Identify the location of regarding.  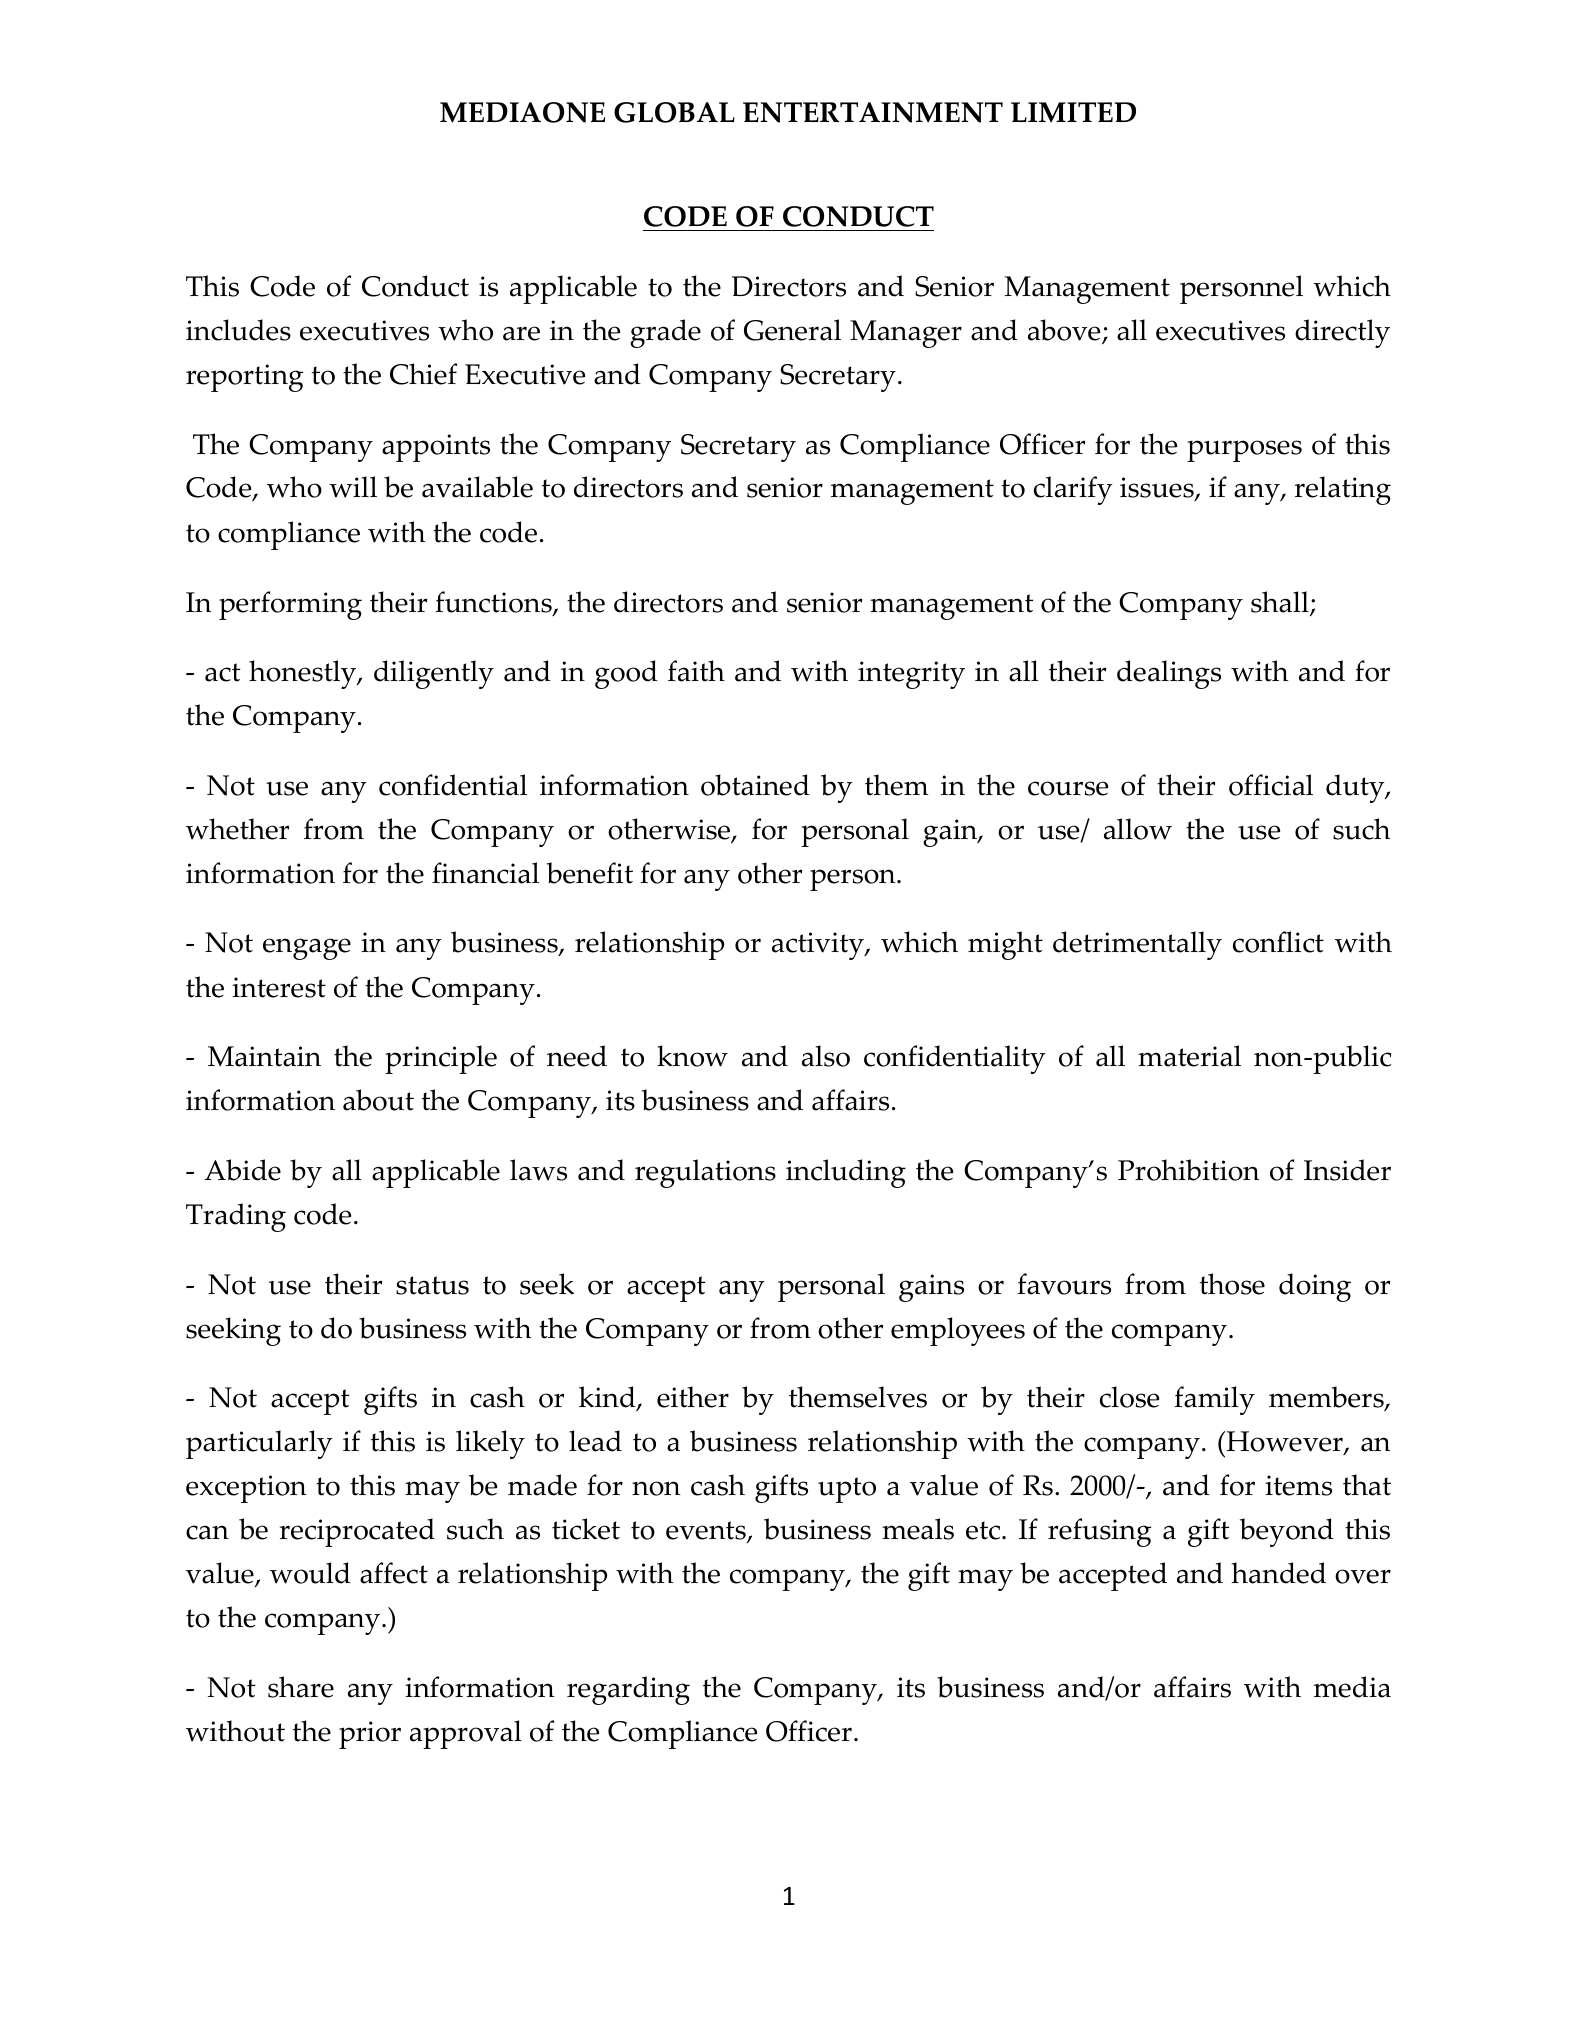
(628, 1690).
